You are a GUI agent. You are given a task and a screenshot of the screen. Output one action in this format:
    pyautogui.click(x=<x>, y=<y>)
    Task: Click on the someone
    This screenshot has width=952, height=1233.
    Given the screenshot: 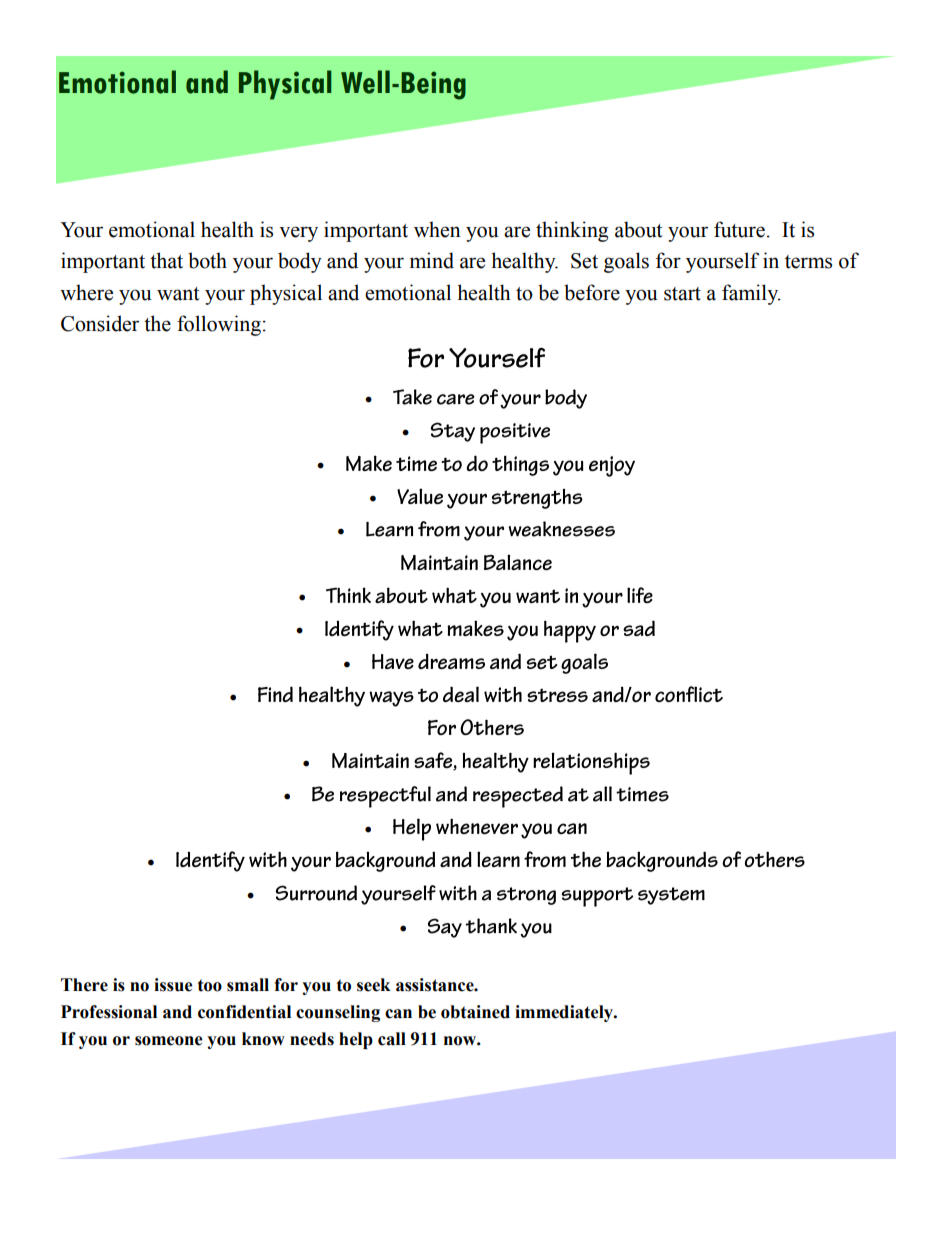 What is the action you would take?
    pyautogui.click(x=169, y=1041)
